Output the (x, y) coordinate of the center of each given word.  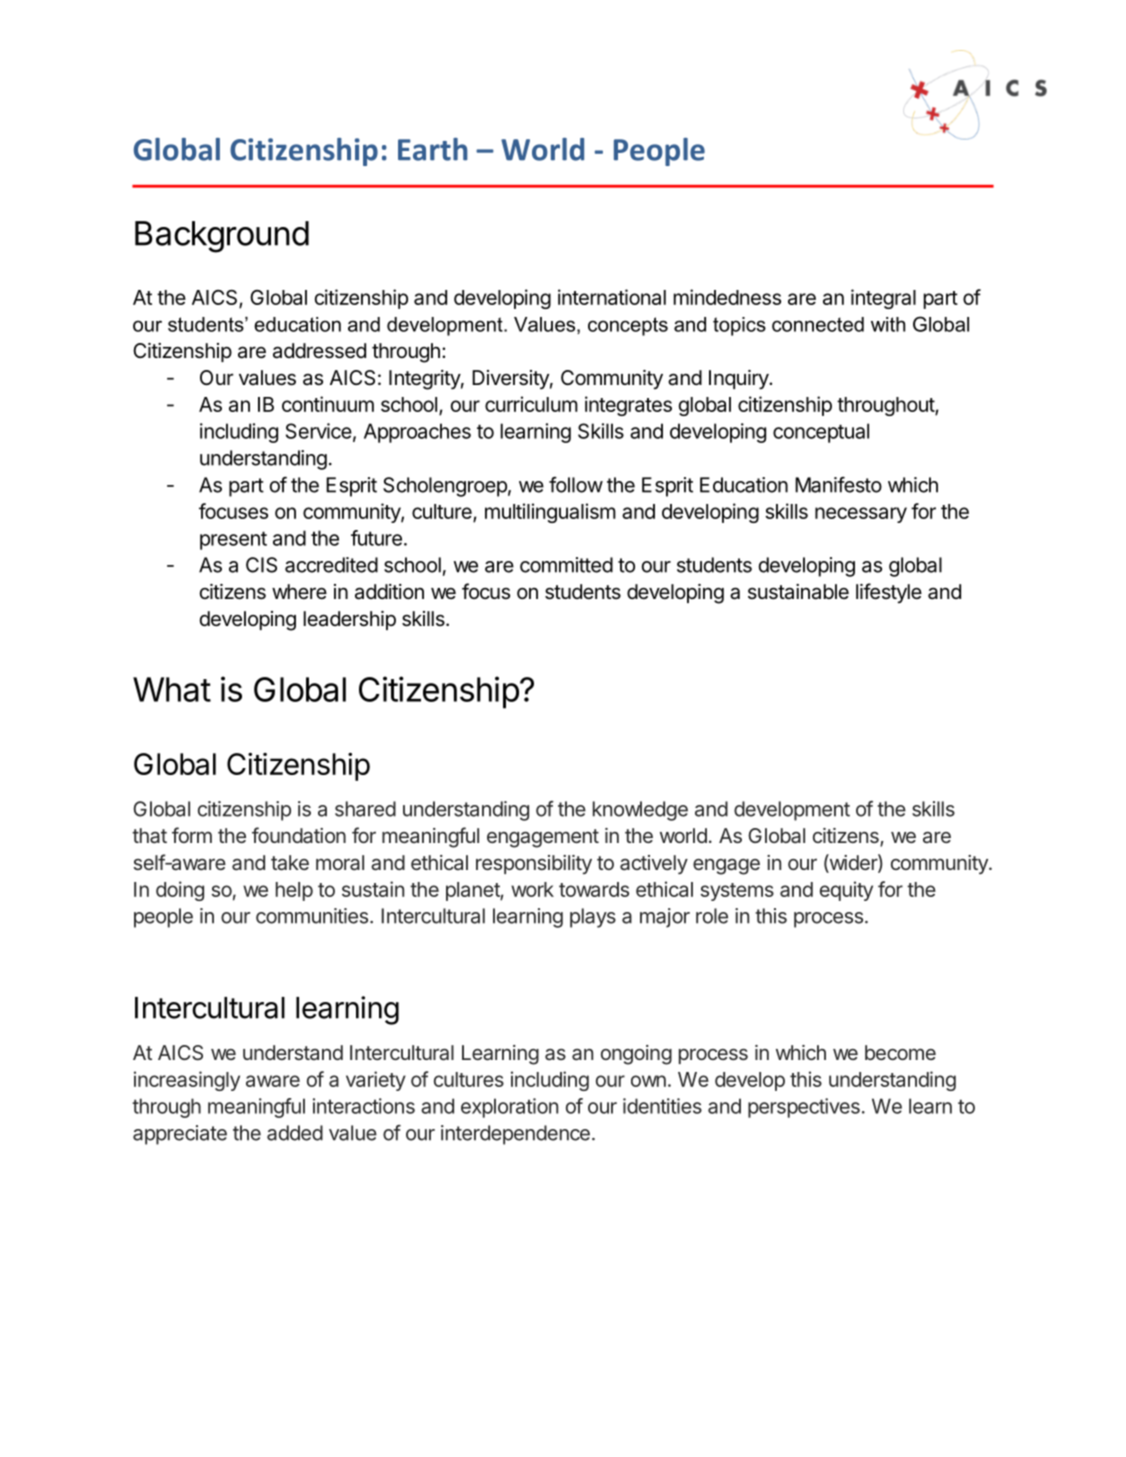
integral (883, 299)
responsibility (534, 864)
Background (222, 237)
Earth (433, 149)
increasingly (187, 1081)
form (192, 835)
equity (846, 891)
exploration (509, 1108)
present (233, 540)
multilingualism (550, 513)
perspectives (804, 1108)
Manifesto (838, 485)
